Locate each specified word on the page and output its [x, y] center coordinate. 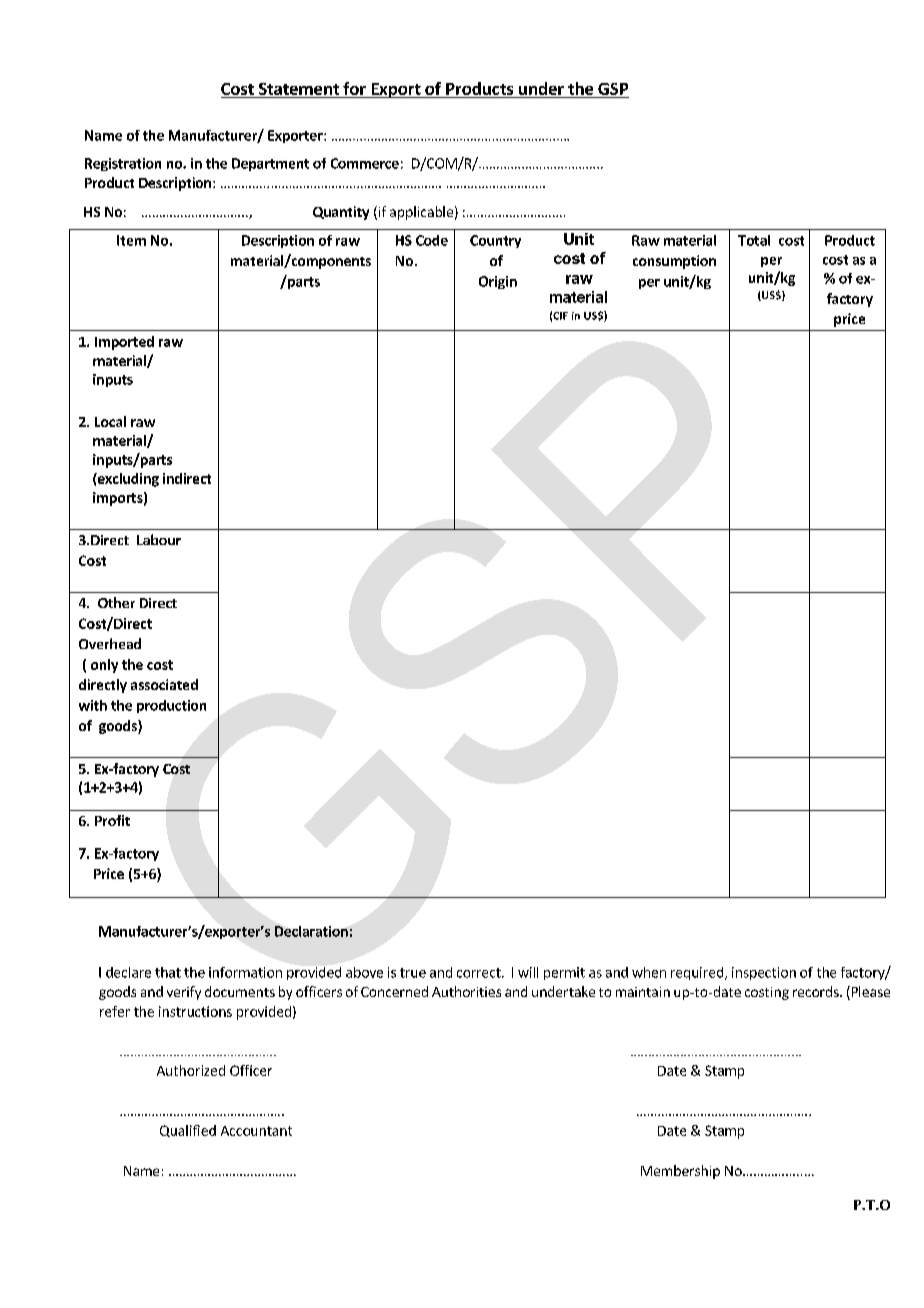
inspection [764, 973]
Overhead [110, 643]
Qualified [188, 1131]
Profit [112, 820]
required [698, 973]
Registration [123, 164]
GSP [613, 89]
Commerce [365, 163]
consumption [674, 262]
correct [480, 973]
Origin [498, 282]
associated [164, 684]
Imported [124, 343]
